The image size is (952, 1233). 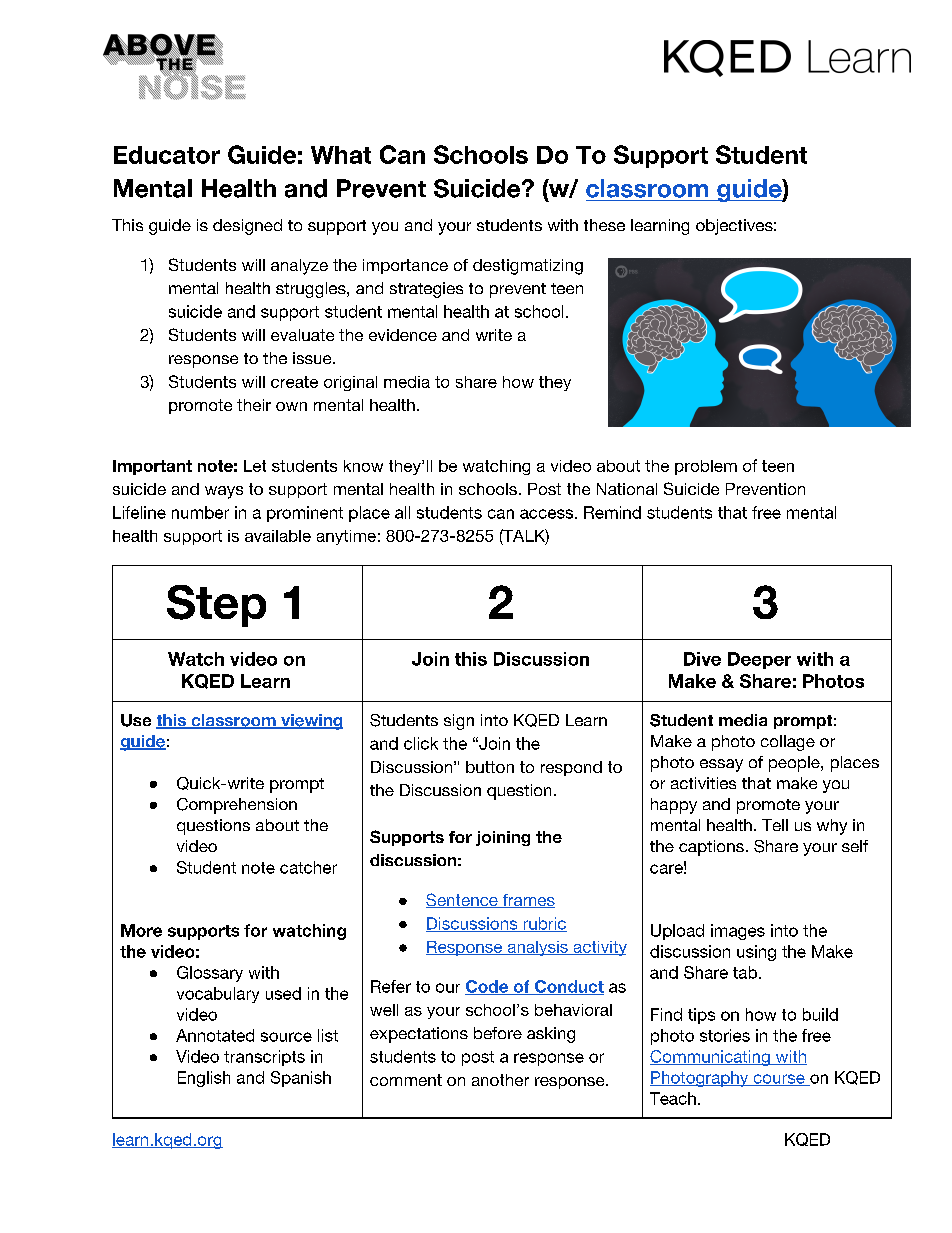 What do you see at coordinates (237, 806) in the screenshot?
I see `Comprehension` at bounding box center [237, 806].
